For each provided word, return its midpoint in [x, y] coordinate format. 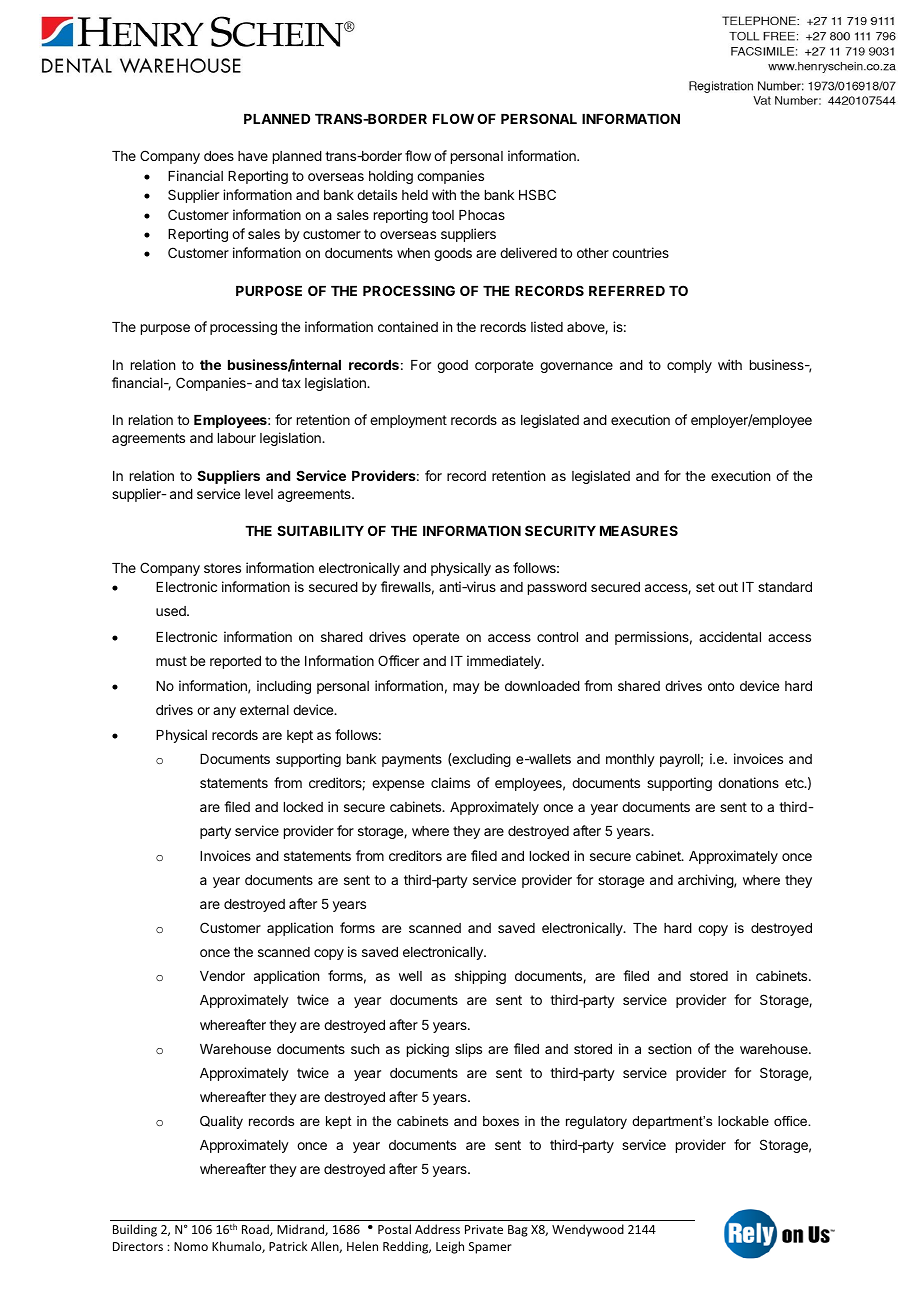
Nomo [191, 1246]
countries [640, 252]
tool [443, 215]
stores [222, 568]
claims [450, 782]
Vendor [222, 976]
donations [748, 782]
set [705, 587]
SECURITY [560, 530]
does [219, 156]
